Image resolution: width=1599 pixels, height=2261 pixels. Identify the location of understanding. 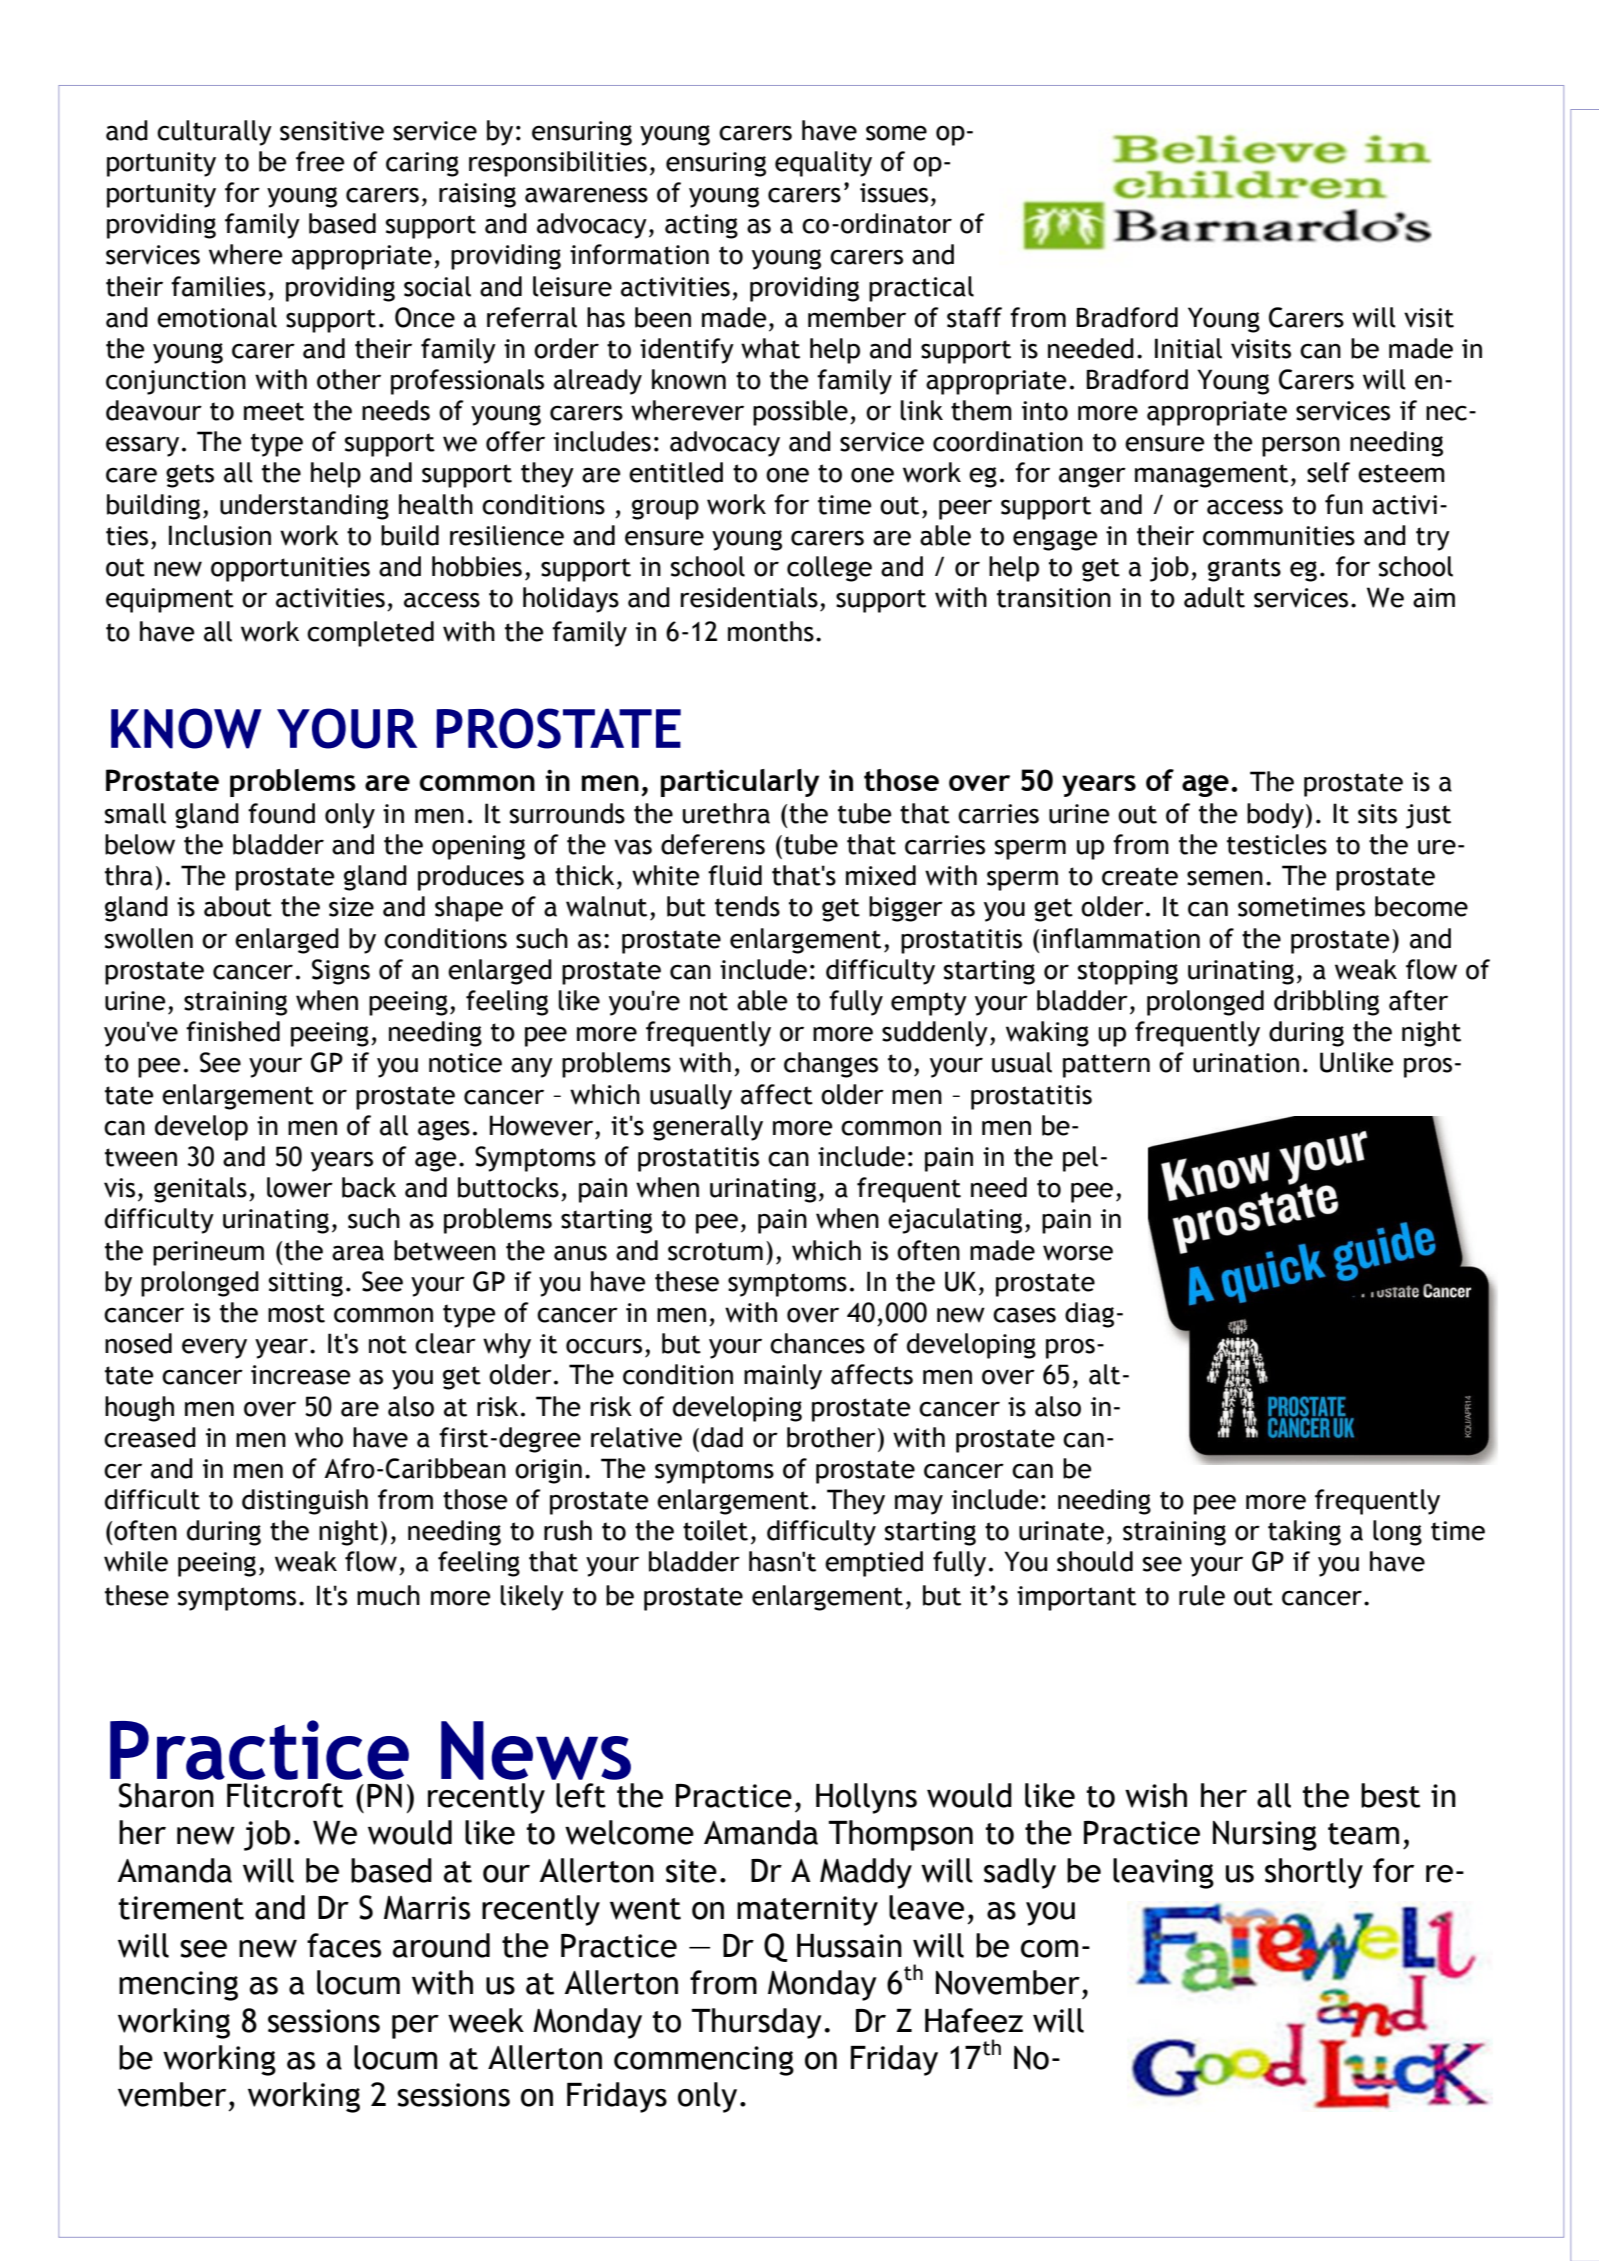
(304, 507).
